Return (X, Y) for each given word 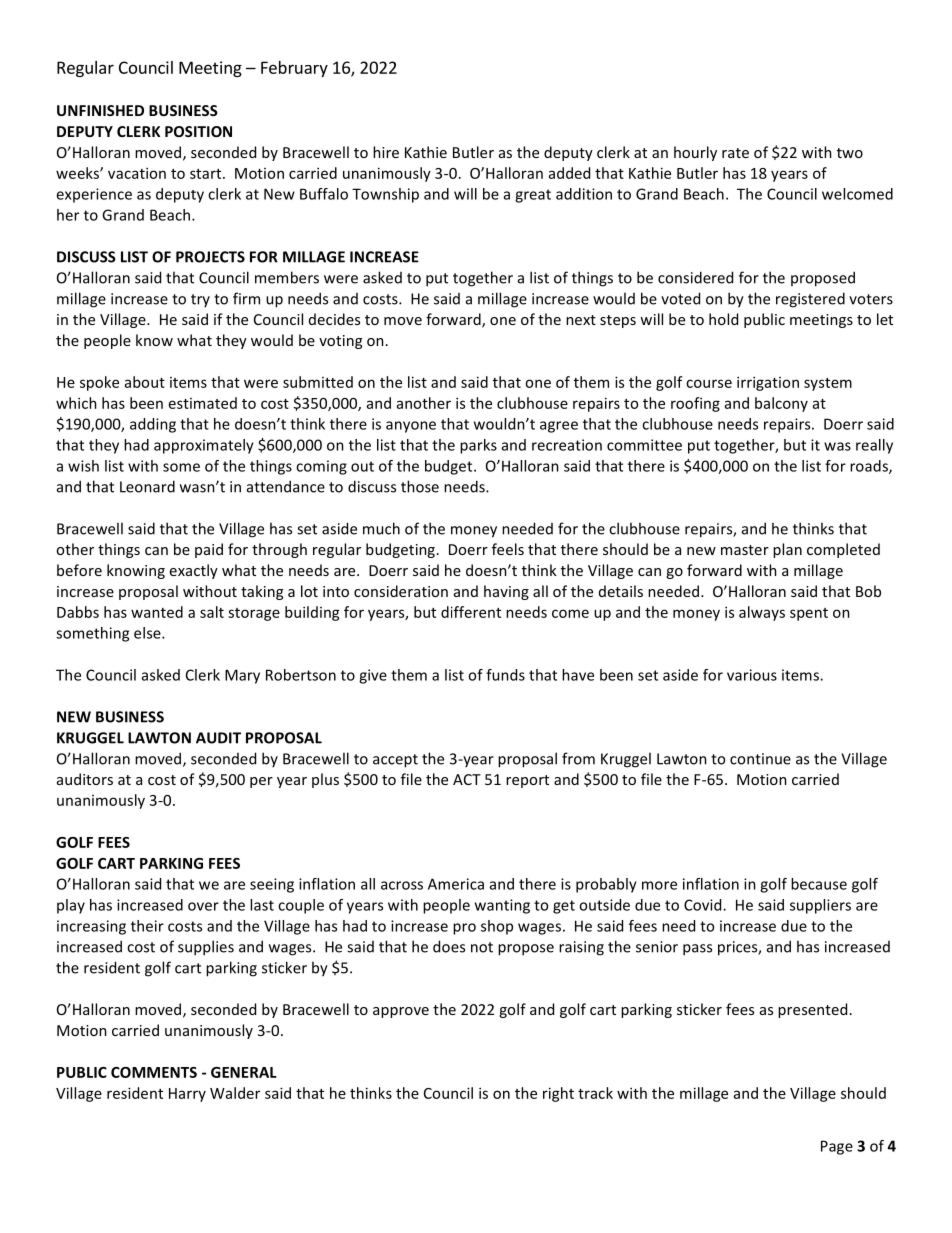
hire (386, 152)
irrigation (768, 383)
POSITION (198, 131)
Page (837, 1147)
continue (760, 759)
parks (478, 446)
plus (325, 780)
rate (735, 153)
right (558, 1094)
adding (153, 425)
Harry (187, 1095)
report (527, 781)
